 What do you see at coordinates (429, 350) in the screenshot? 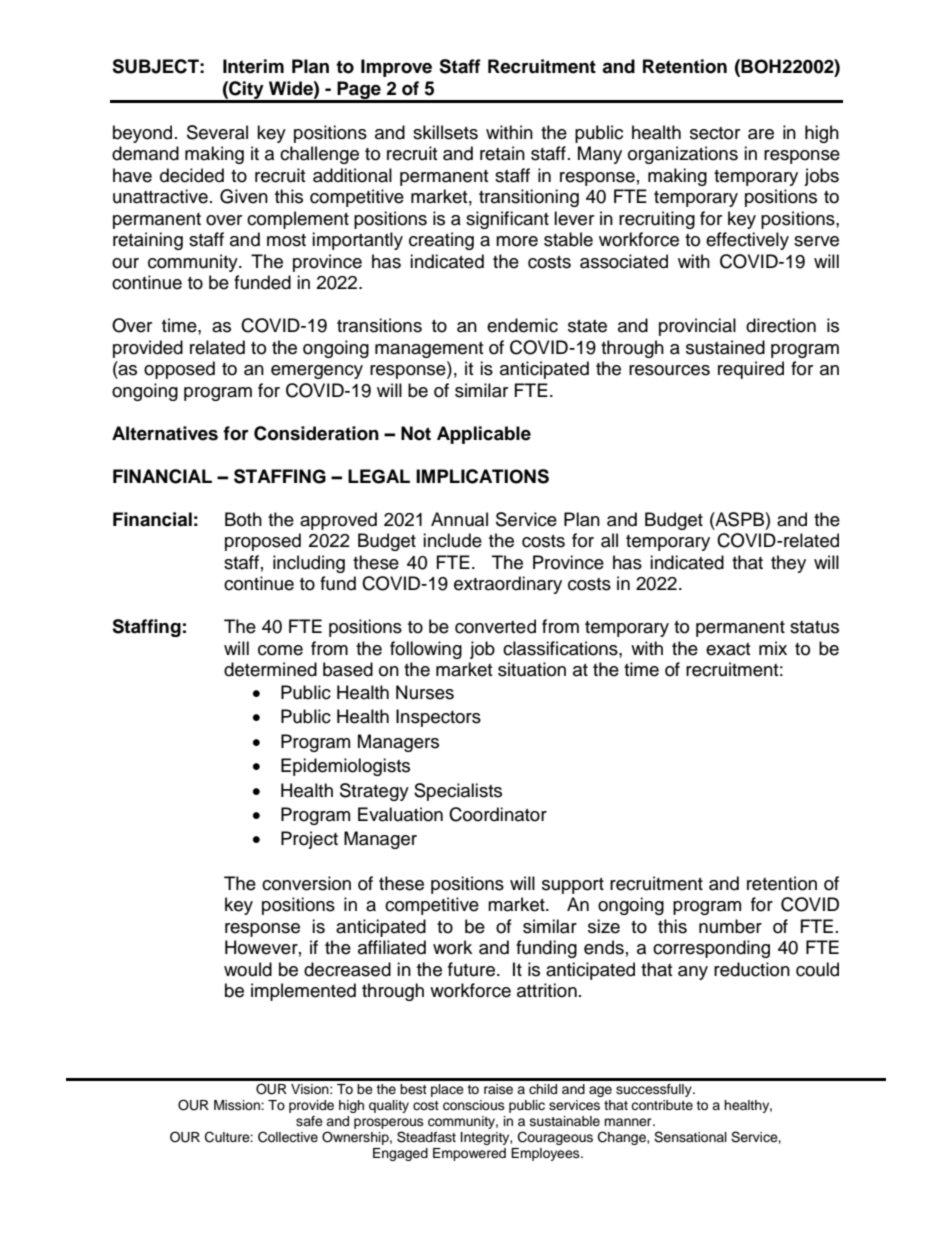
I see `management` at bounding box center [429, 350].
